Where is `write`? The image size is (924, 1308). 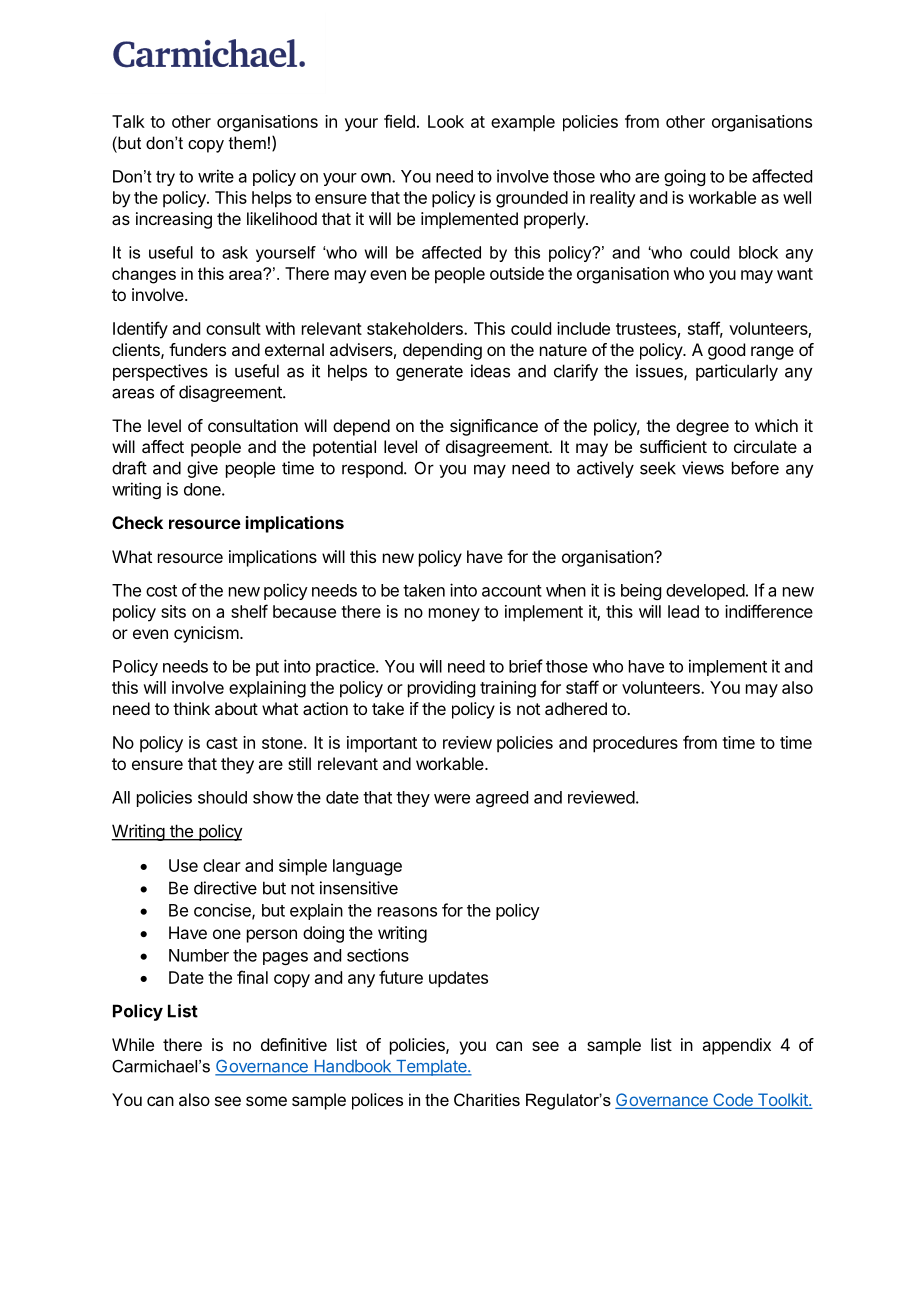
write is located at coordinates (216, 176).
